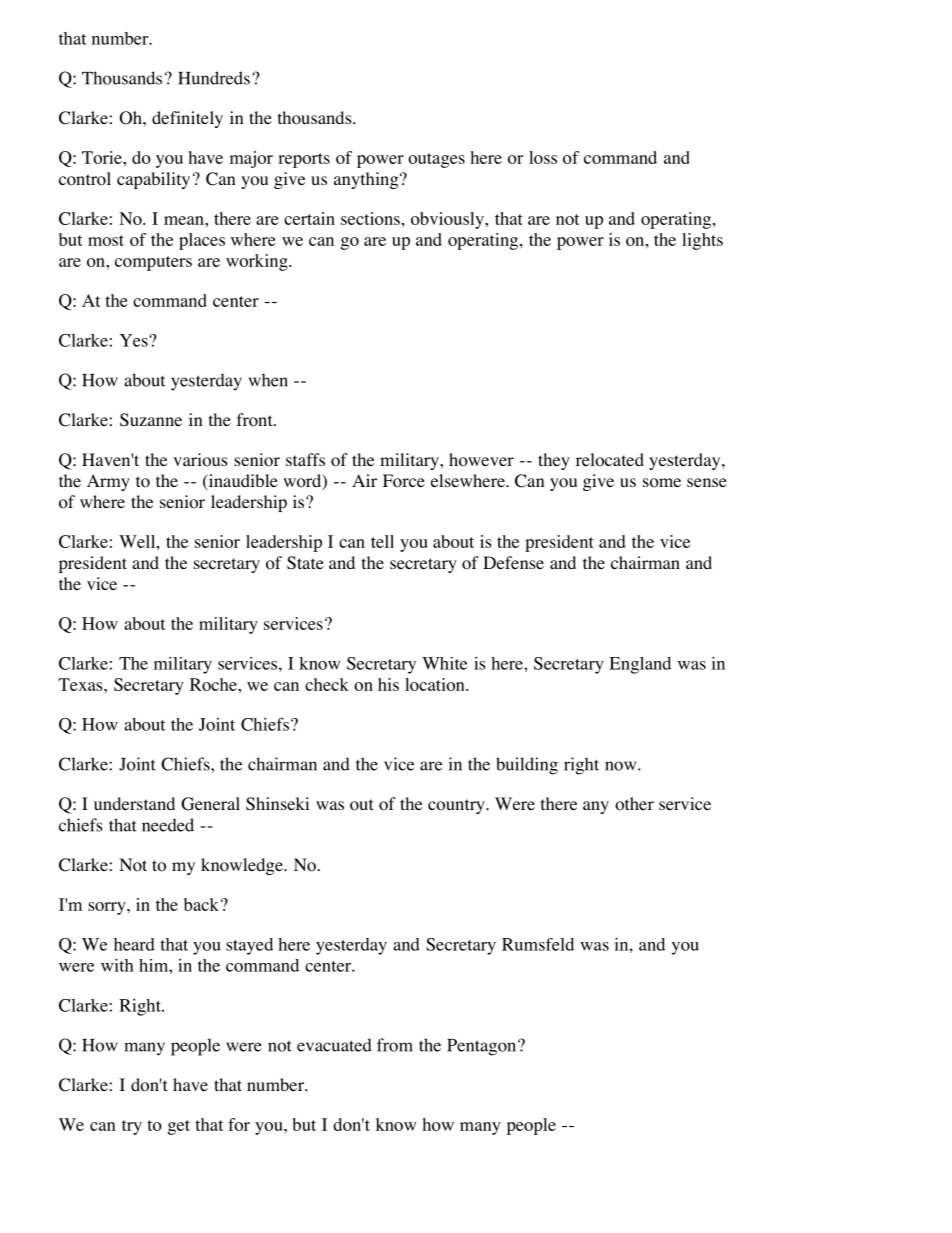 The height and width of the page is (1233, 952). I want to click on get, so click(179, 1127).
